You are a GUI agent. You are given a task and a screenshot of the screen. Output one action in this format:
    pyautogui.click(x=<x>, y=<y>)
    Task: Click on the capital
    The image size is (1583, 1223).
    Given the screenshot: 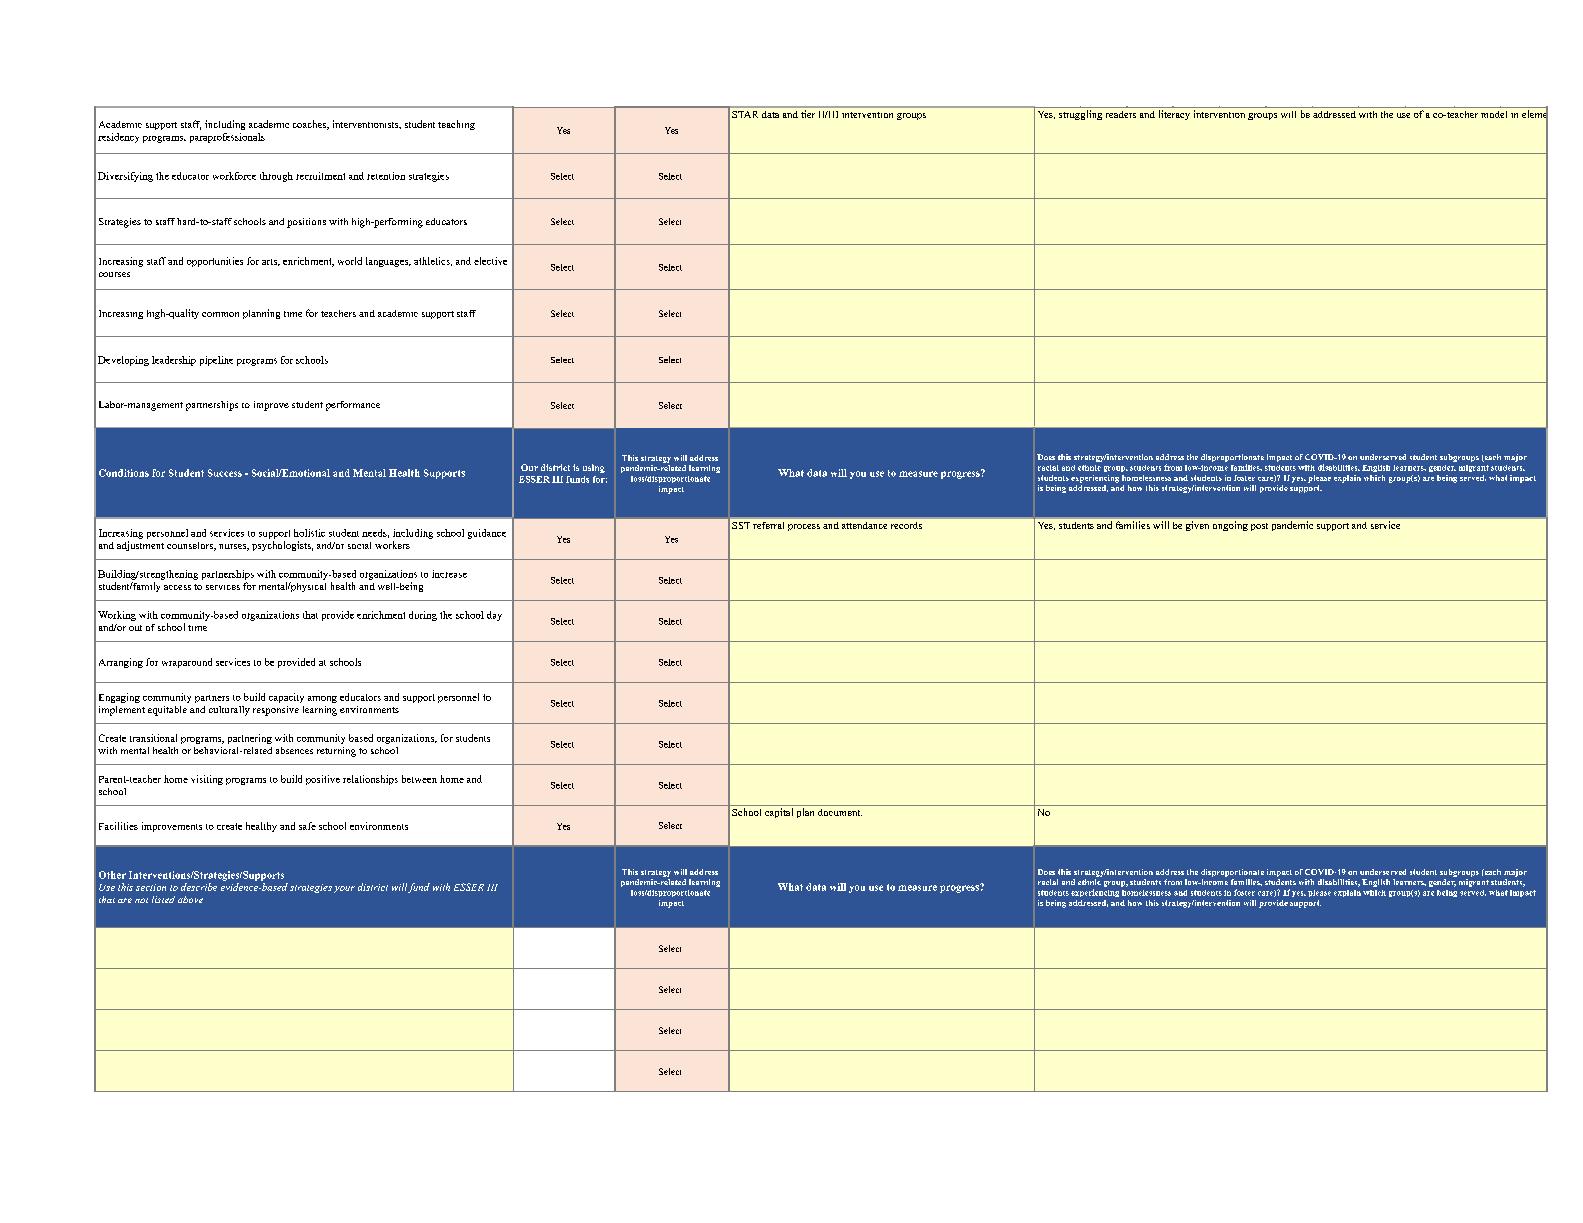 What is the action you would take?
    pyautogui.click(x=779, y=813)
